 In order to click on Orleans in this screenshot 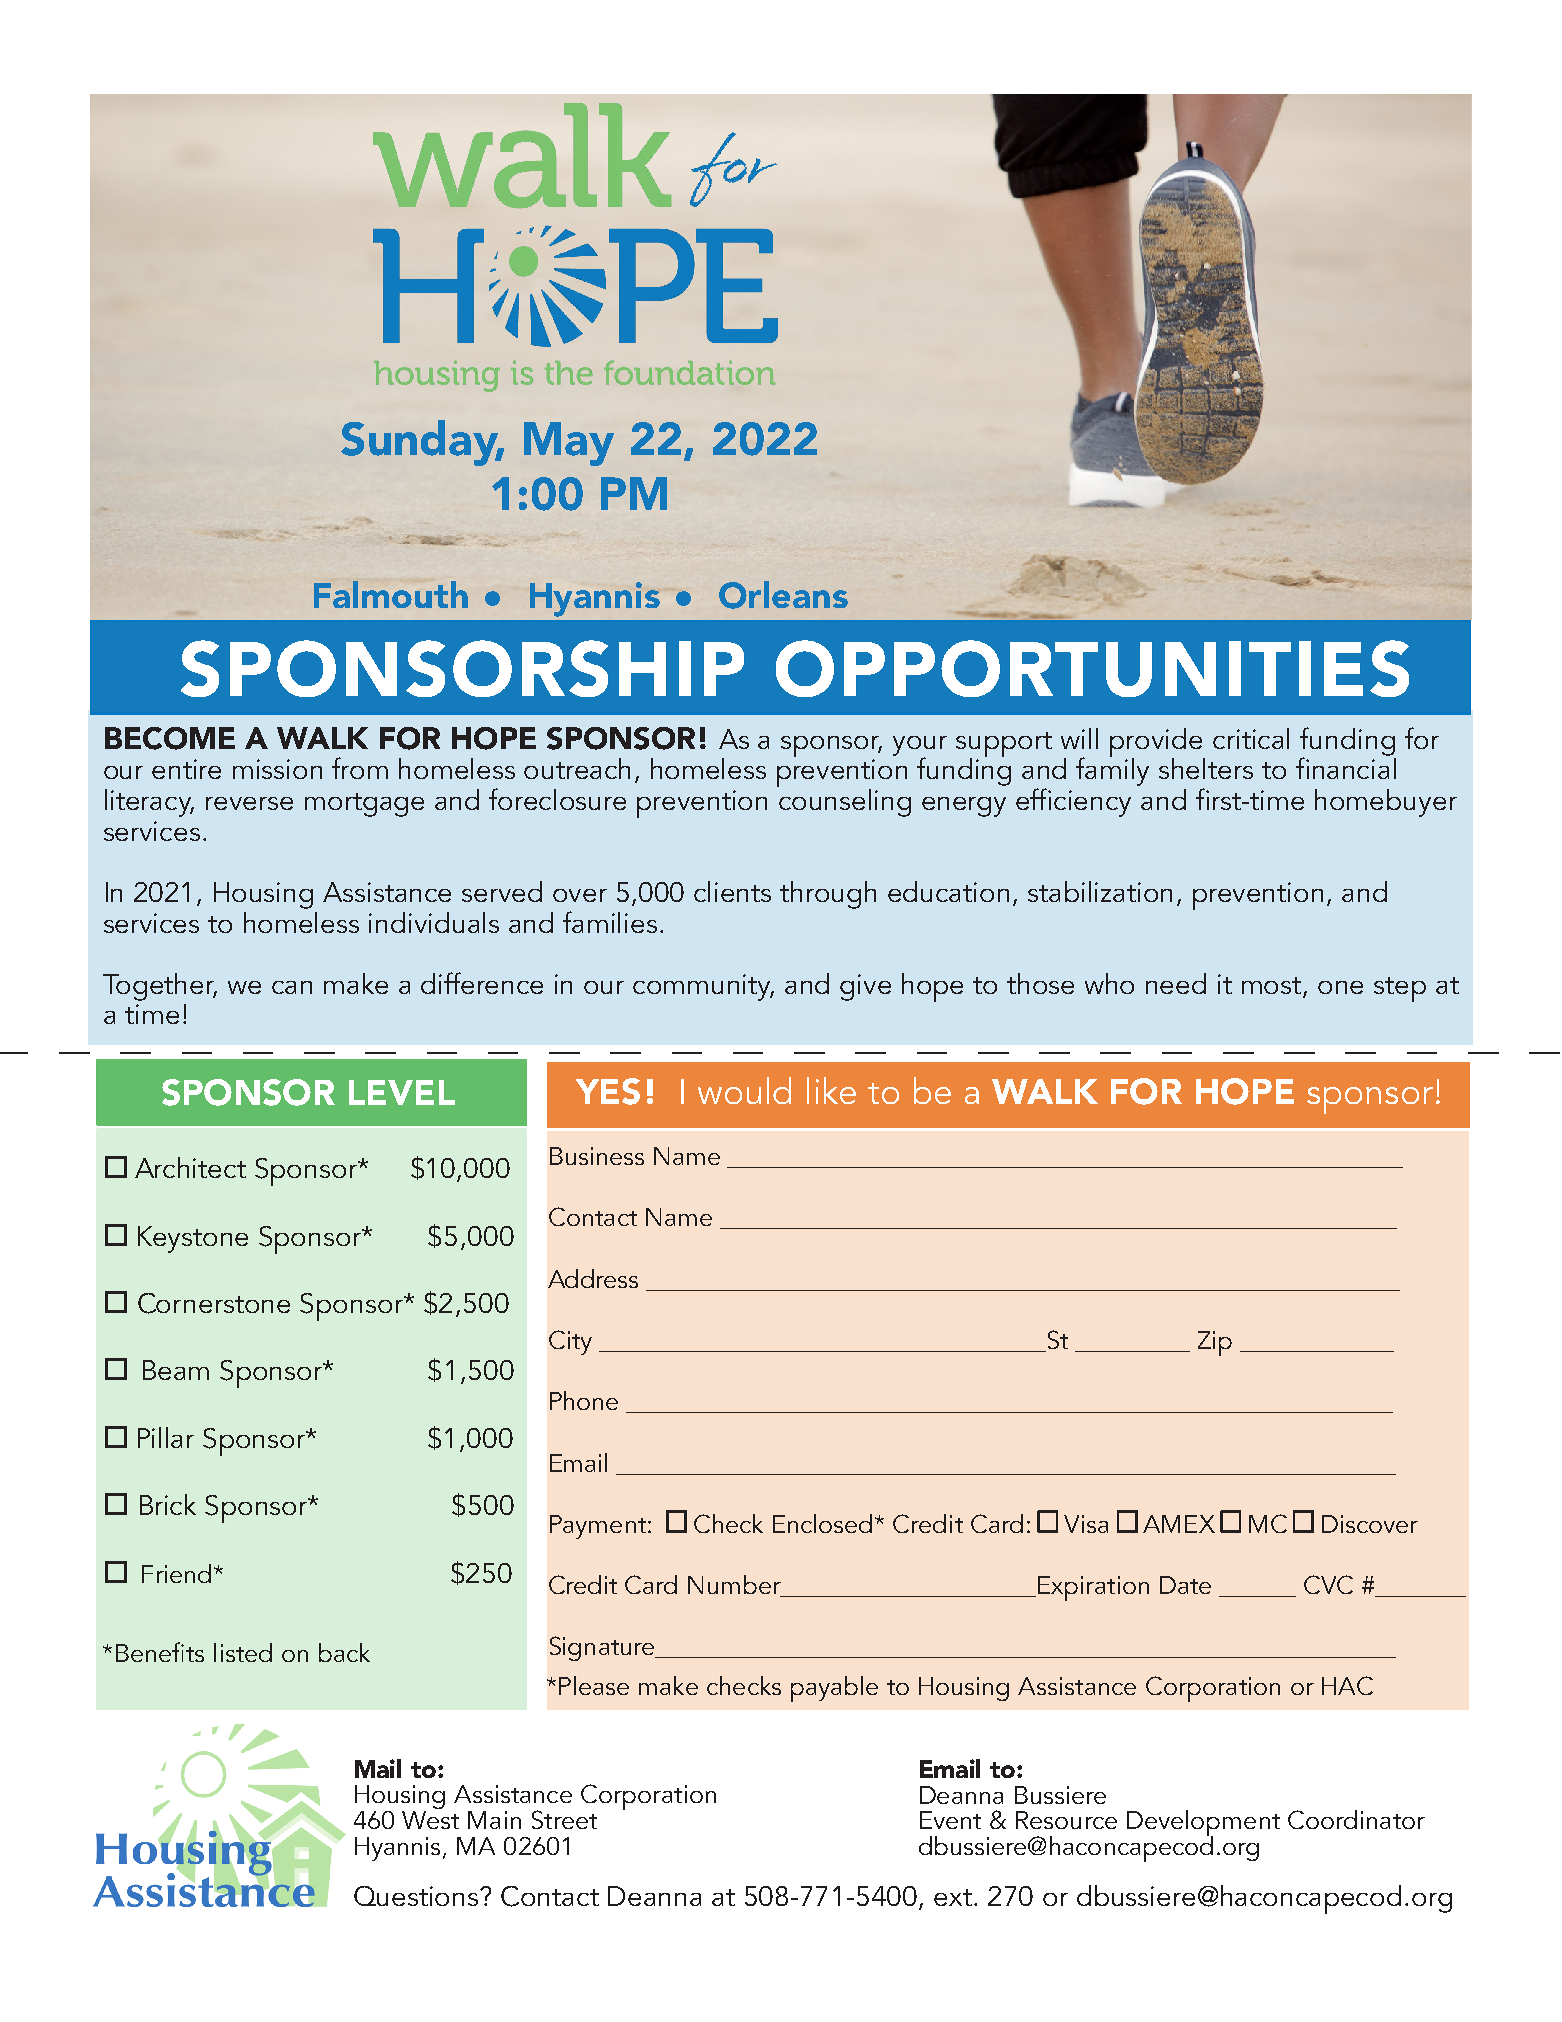, I will do `click(783, 595)`.
